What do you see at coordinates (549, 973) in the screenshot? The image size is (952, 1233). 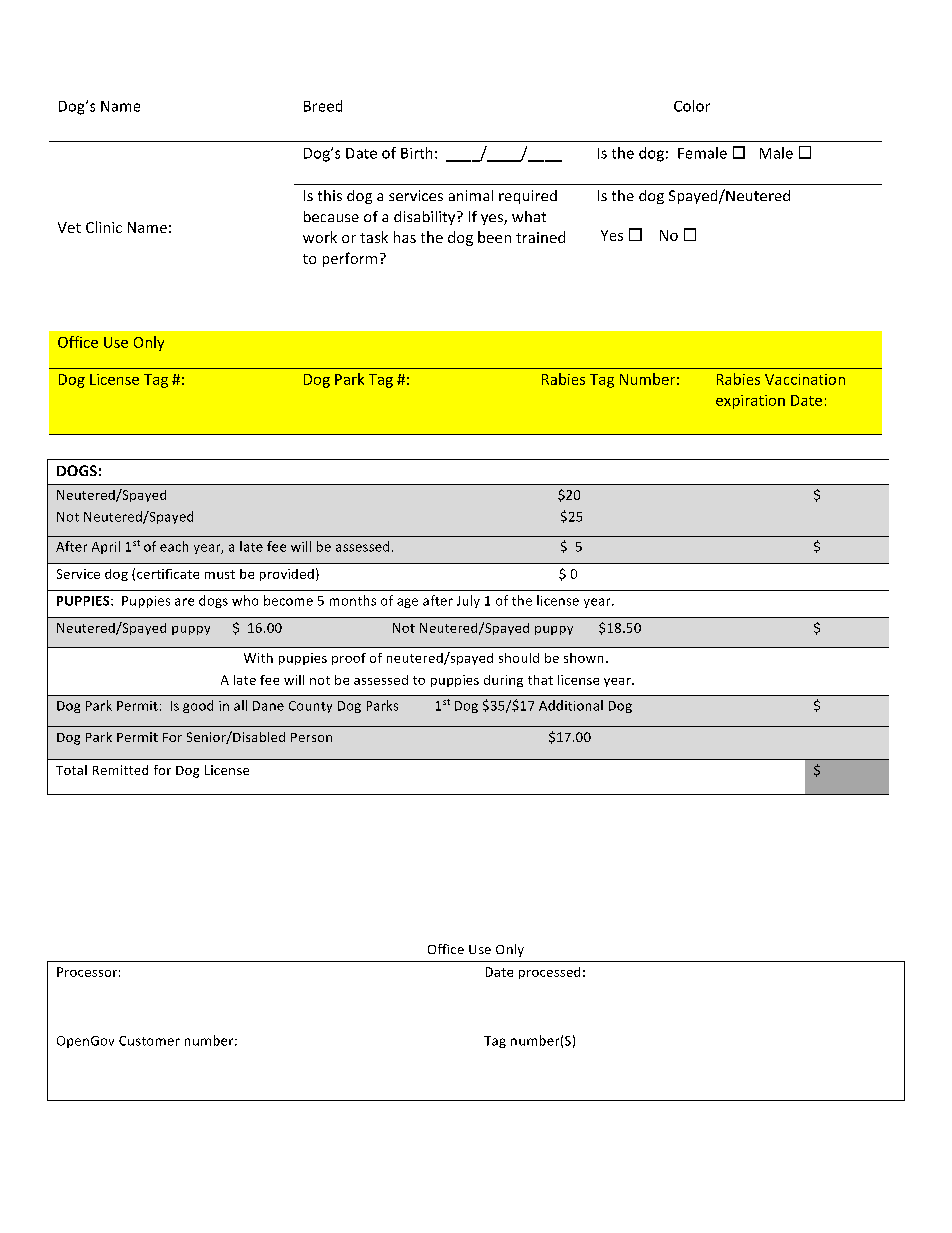 I see `processed` at bounding box center [549, 973].
